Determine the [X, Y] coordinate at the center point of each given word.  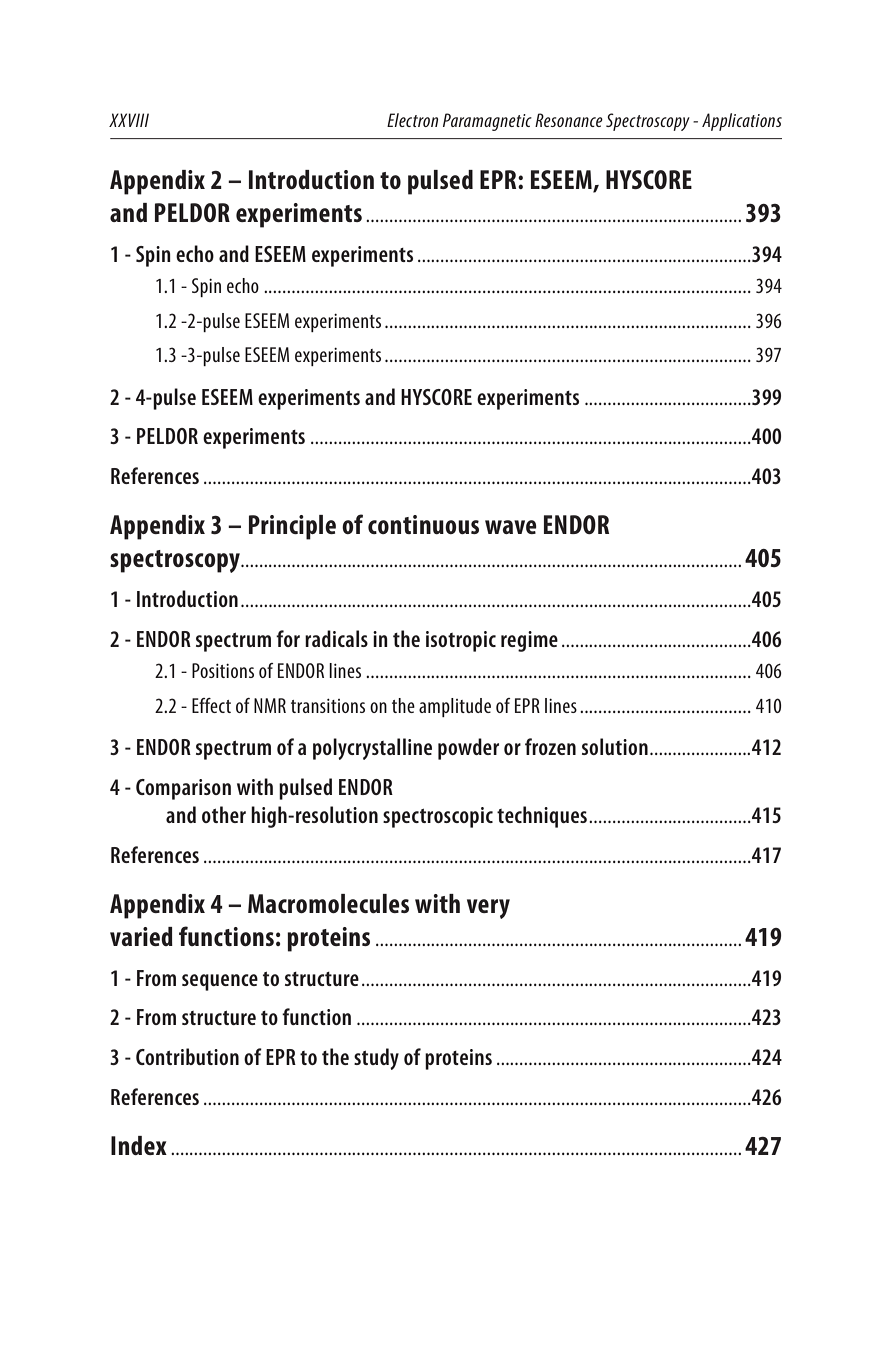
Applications [742, 122]
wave [511, 527]
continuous [423, 524]
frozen [550, 746]
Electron [412, 120]
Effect [211, 705]
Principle [292, 527]
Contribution [187, 1056]
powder [468, 749]
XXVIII [129, 120]
